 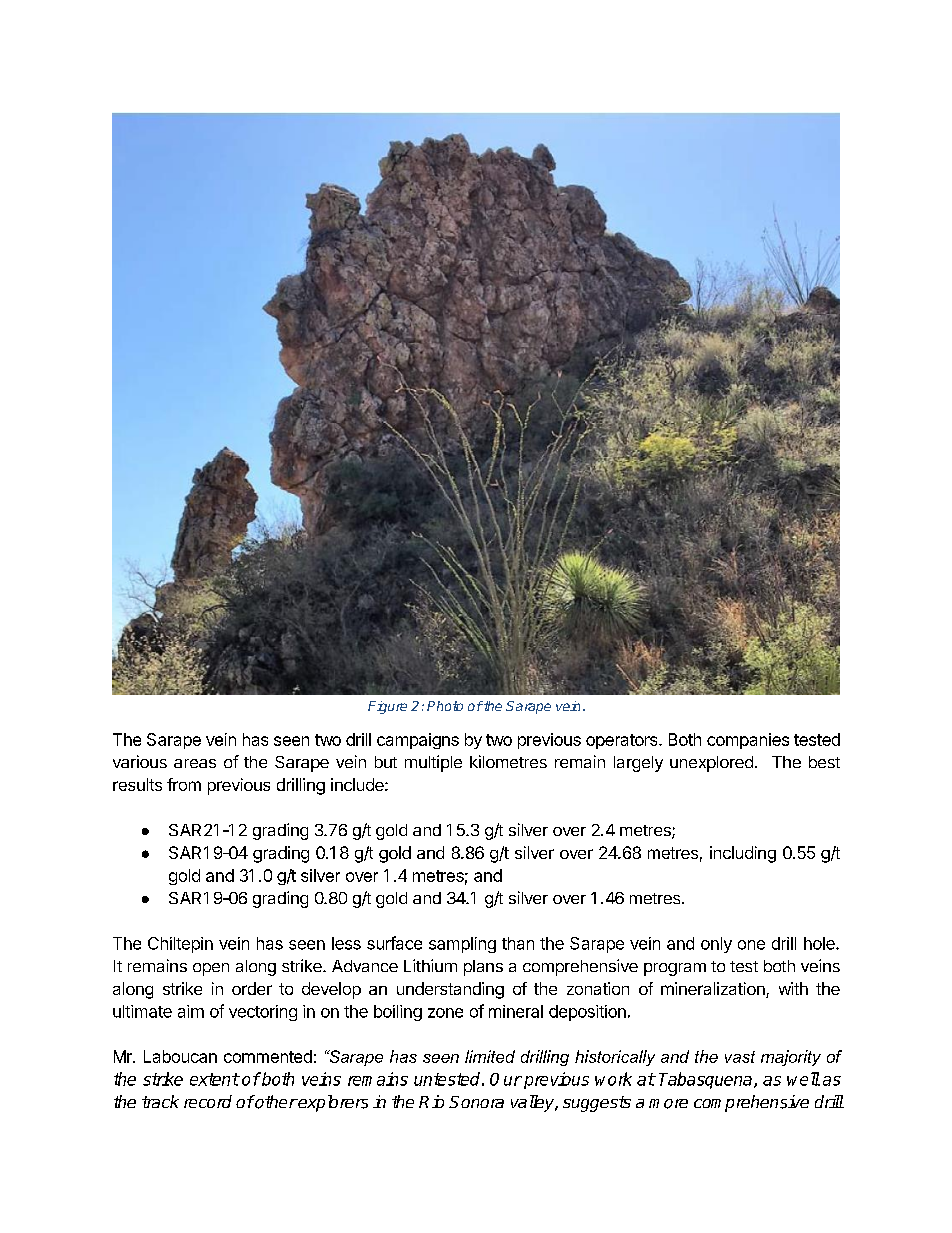 What do you see at coordinates (803, 1079) in the page?
I see `well` at bounding box center [803, 1079].
